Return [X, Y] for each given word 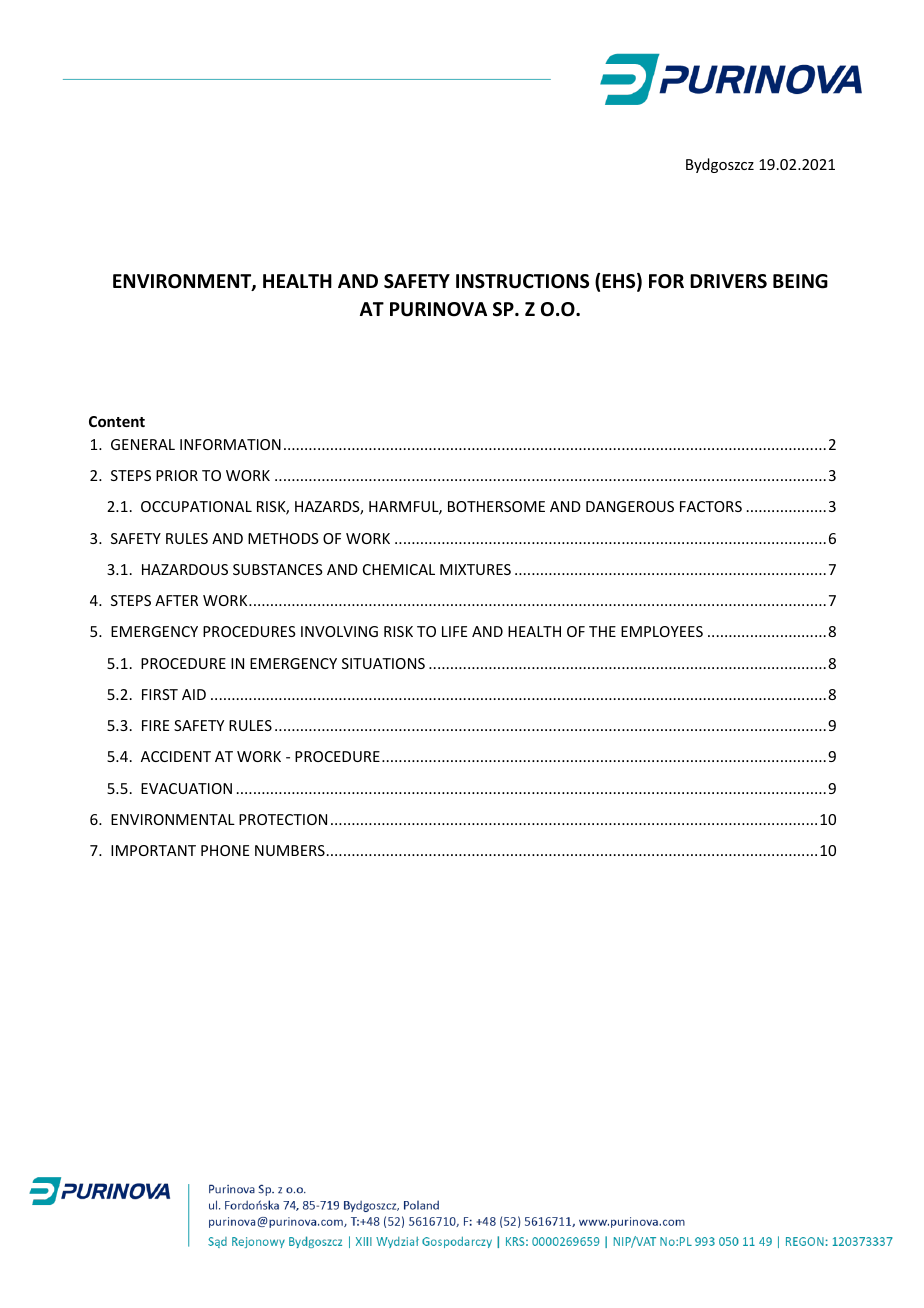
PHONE [225, 850]
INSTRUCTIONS [522, 281]
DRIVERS [728, 281]
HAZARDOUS [185, 569]
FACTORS [711, 506]
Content [117, 421]
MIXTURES [475, 569]
